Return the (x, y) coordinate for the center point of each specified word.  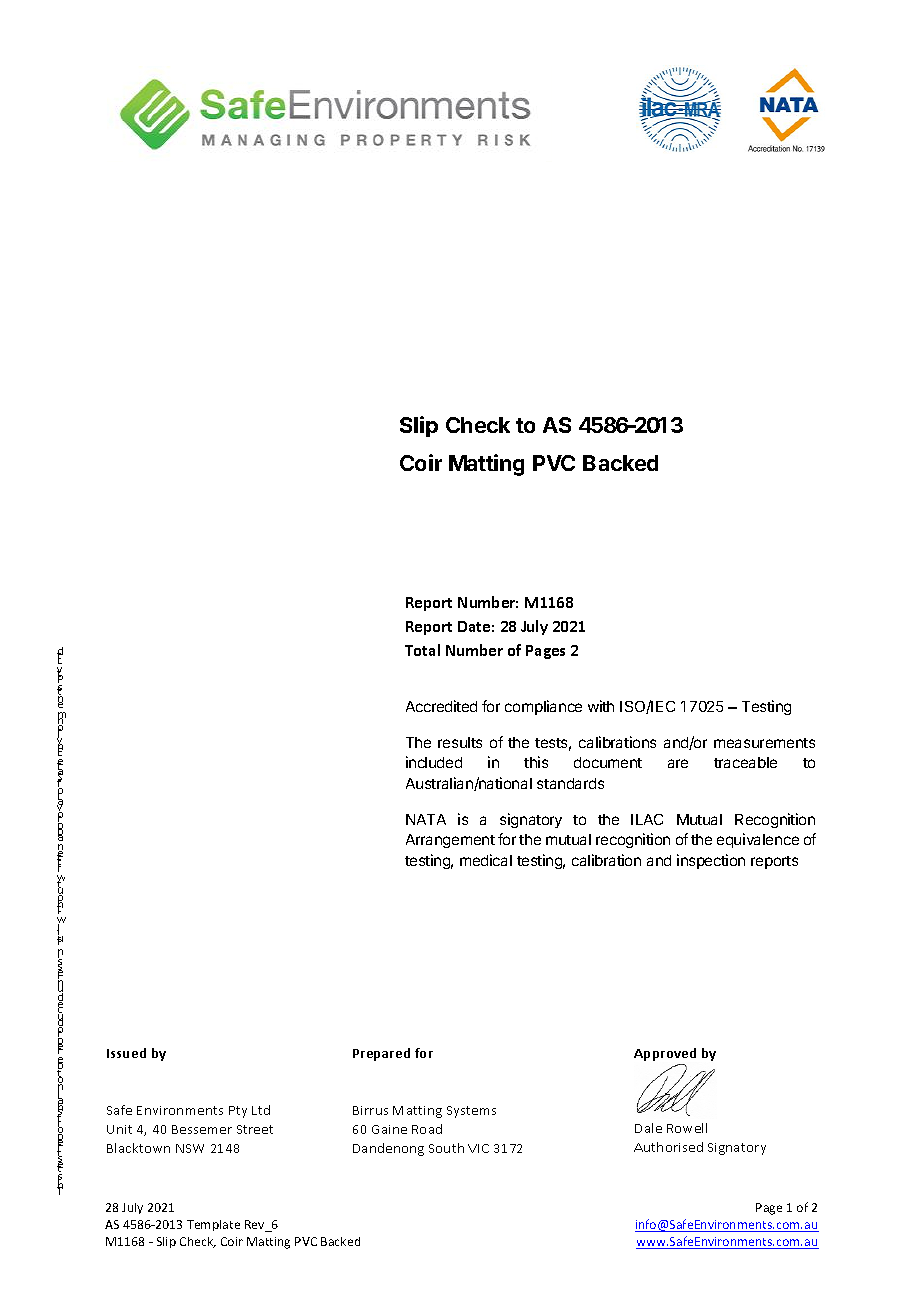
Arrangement (450, 841)
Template (213, 1225)
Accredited (441, 706)
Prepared (381, 1054)
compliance (543, 707)
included (434, 762)
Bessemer (202, 1129)
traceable (745, 762)
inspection (711, 861)
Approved (665, 1054)
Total (422, 650)
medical (486, 860)
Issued (126, 1053)
